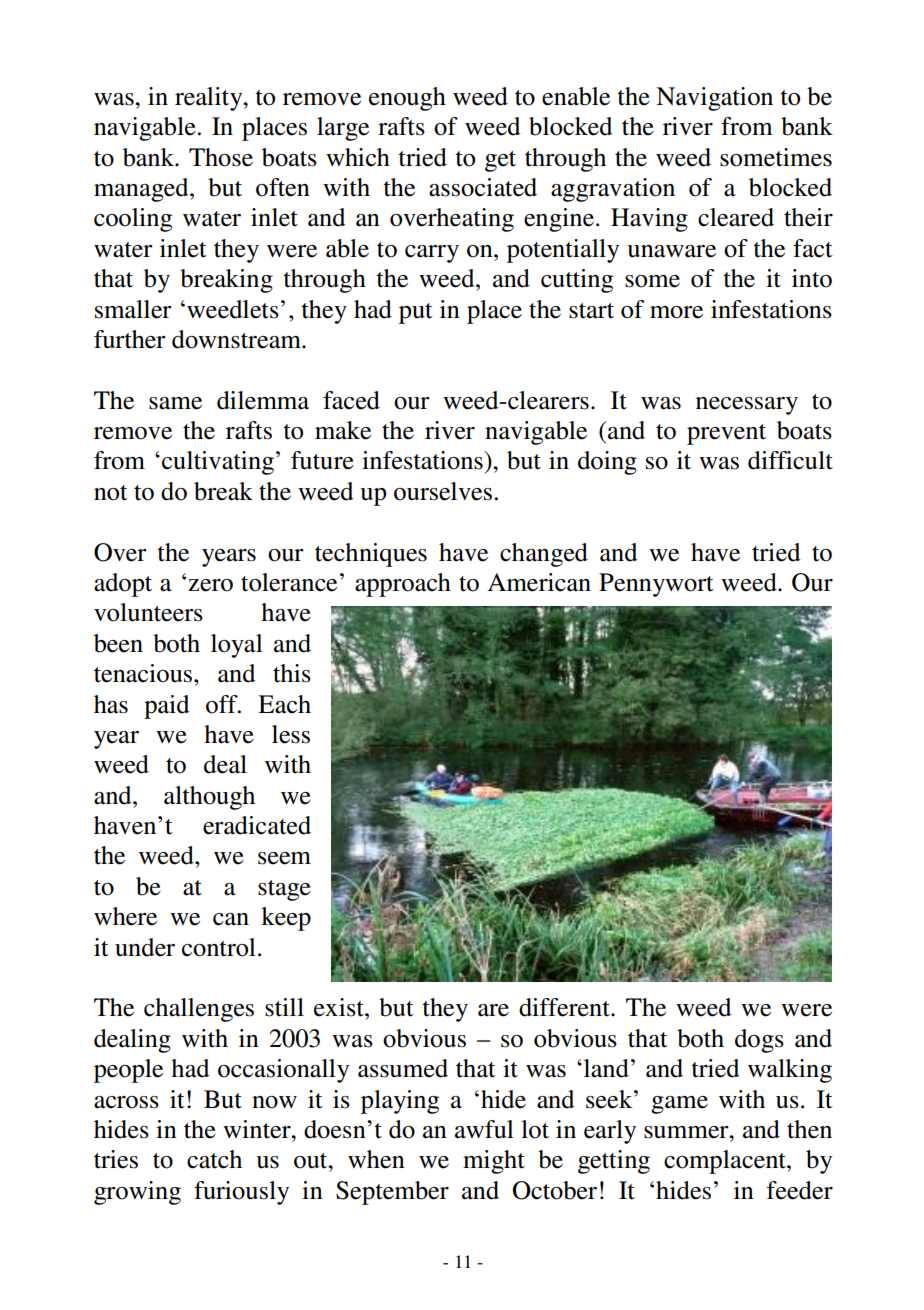 This screenshot has width=924, height=1310. Describe the element at coordinates (416, 313) in the screenshot. I see `put` at that location.
